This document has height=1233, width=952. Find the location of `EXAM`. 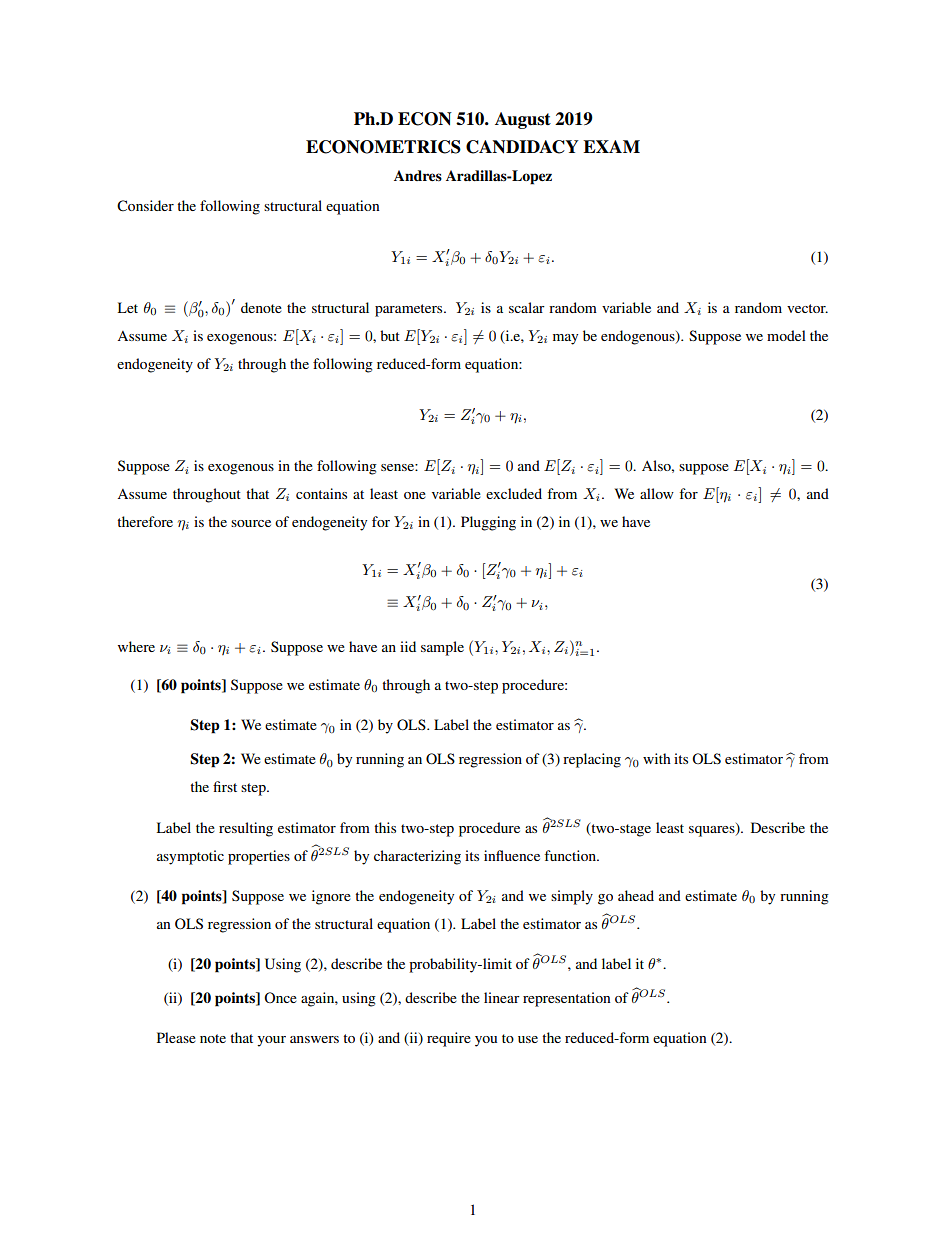

EXAM is located at coordinates (611, 146).
